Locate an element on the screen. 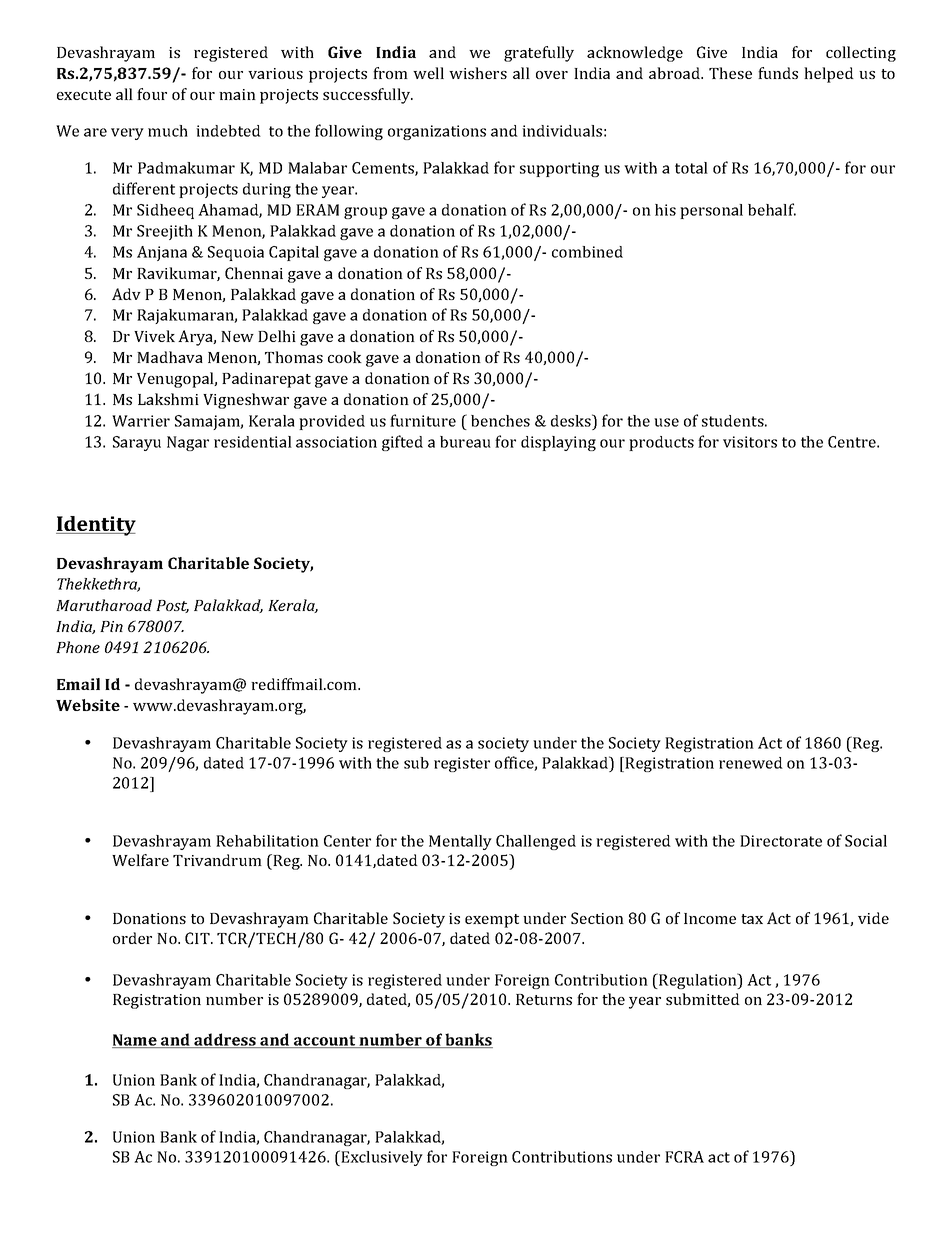 This screenshot has height=1233, width=952. Exclusively is located at coordinates (381, 1158).
